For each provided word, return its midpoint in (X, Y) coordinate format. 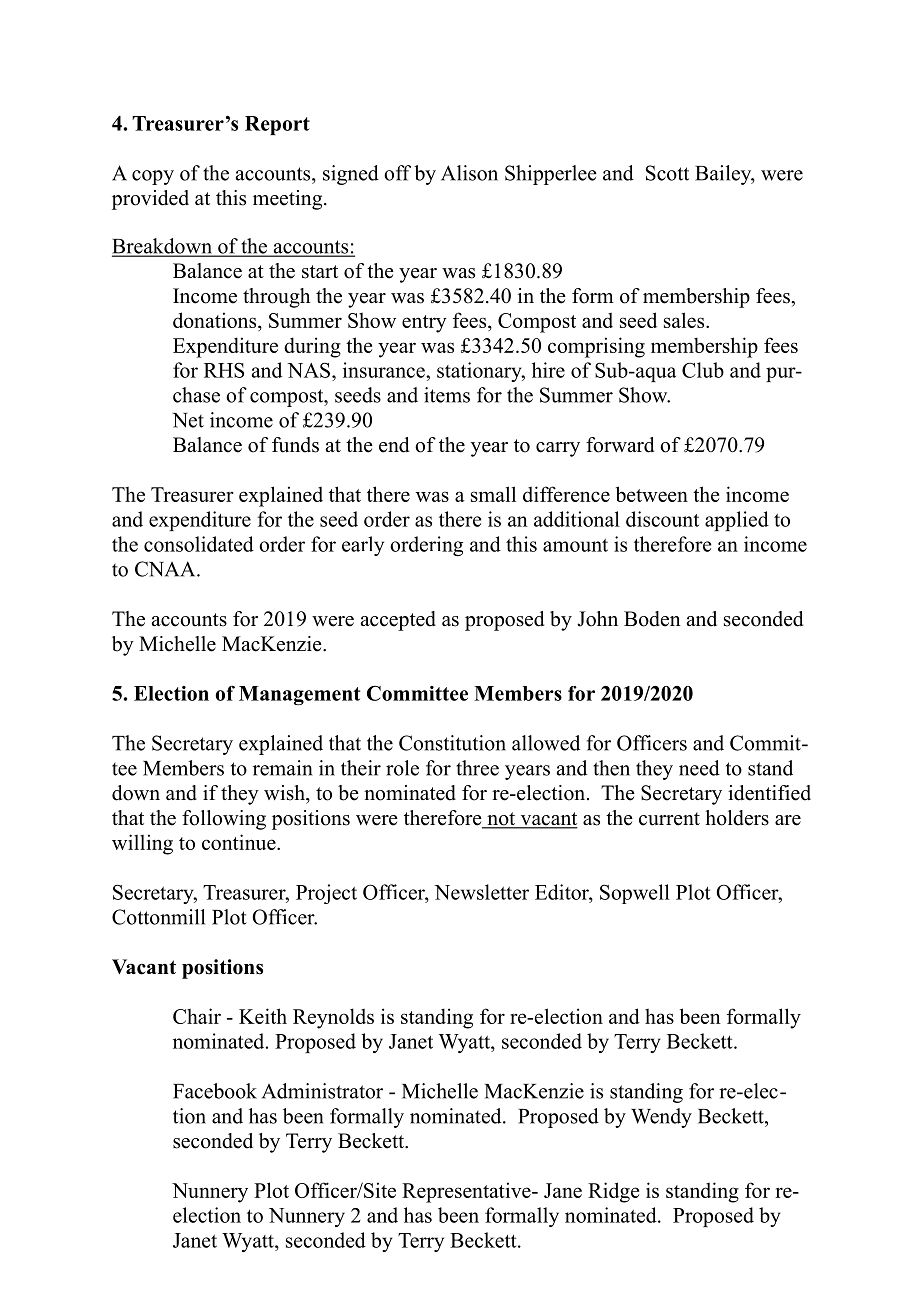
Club (703, 370)
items (447, 395)
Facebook (215, 1091)
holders (737, 818)
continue (240, 842)
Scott (667, 173)
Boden (652, 619)
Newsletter (481, 892)
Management (299, 695)
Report (277, 125)
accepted (398, 621)
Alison (469, 173)
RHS (224, 370)
